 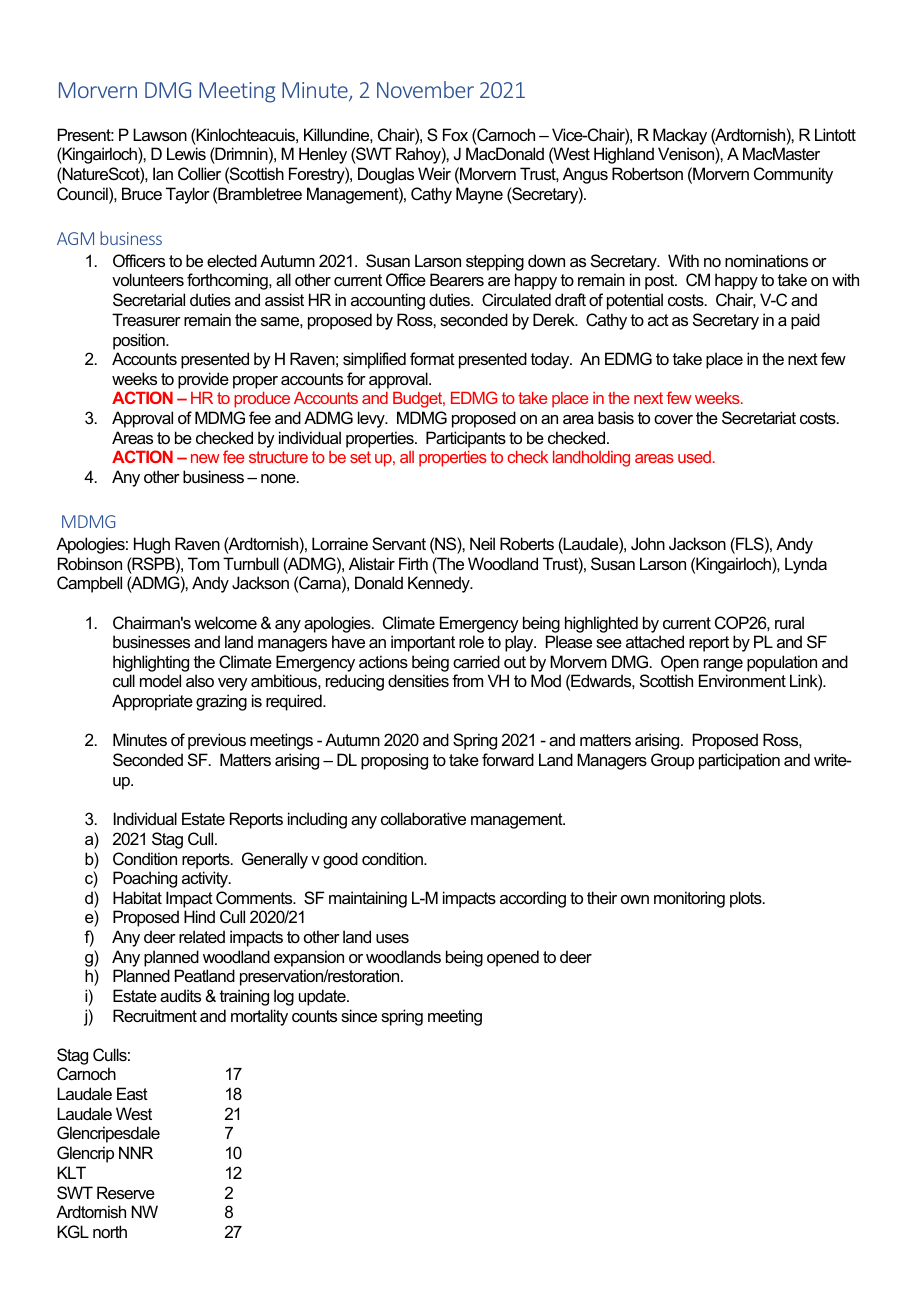 What do you see at coordinates (423, 818) in the document?
I see `collaborative` at bounding box center [423, 818].
